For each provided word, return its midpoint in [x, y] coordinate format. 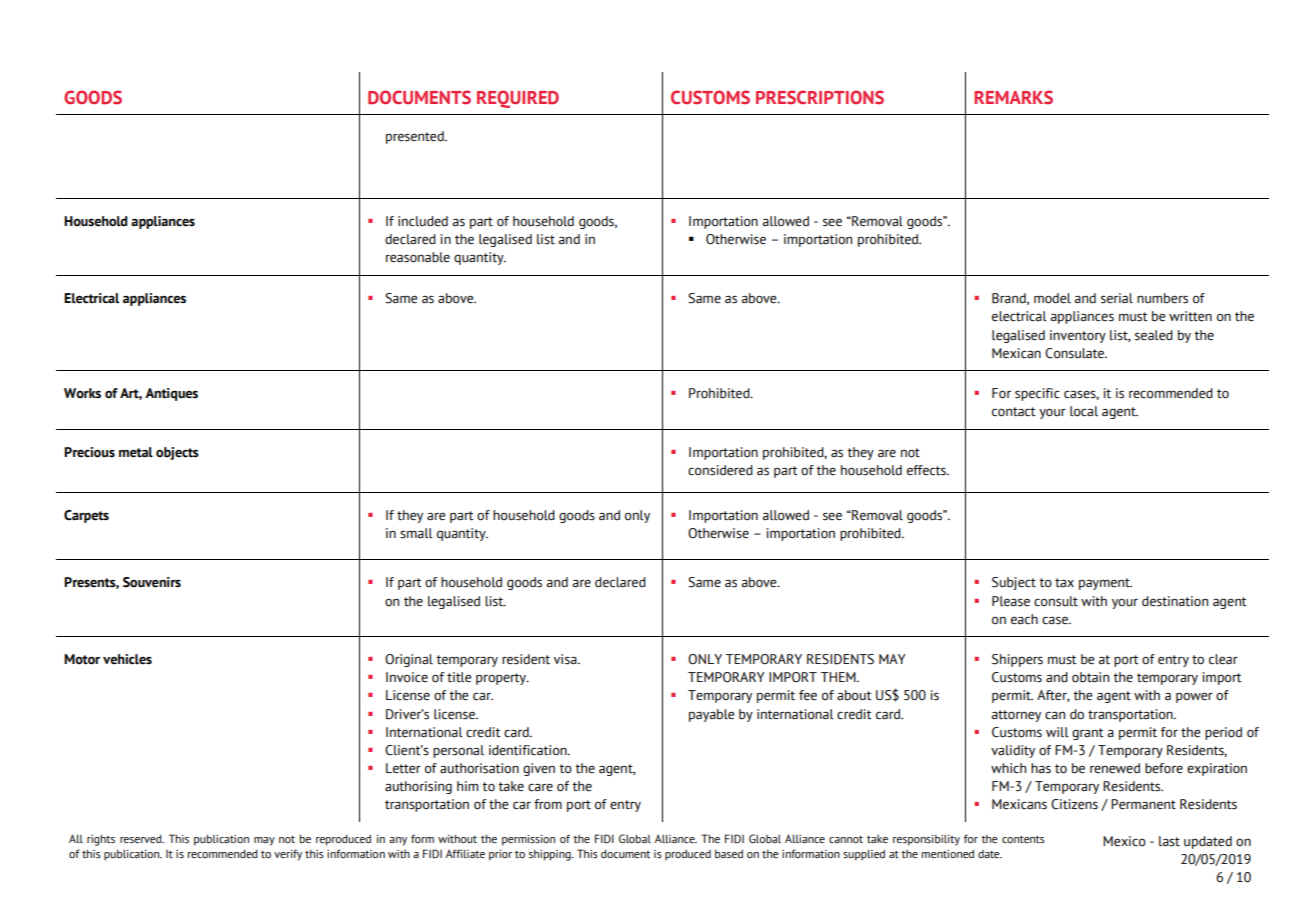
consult [1056, 601]
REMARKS [1013, 97]
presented [416, 137]
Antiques [171, 394]
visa [566, 659]
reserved [142, 839]
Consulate [1075, 353]
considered [720, 470]
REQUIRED [518, 99]
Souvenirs [152, 582]
